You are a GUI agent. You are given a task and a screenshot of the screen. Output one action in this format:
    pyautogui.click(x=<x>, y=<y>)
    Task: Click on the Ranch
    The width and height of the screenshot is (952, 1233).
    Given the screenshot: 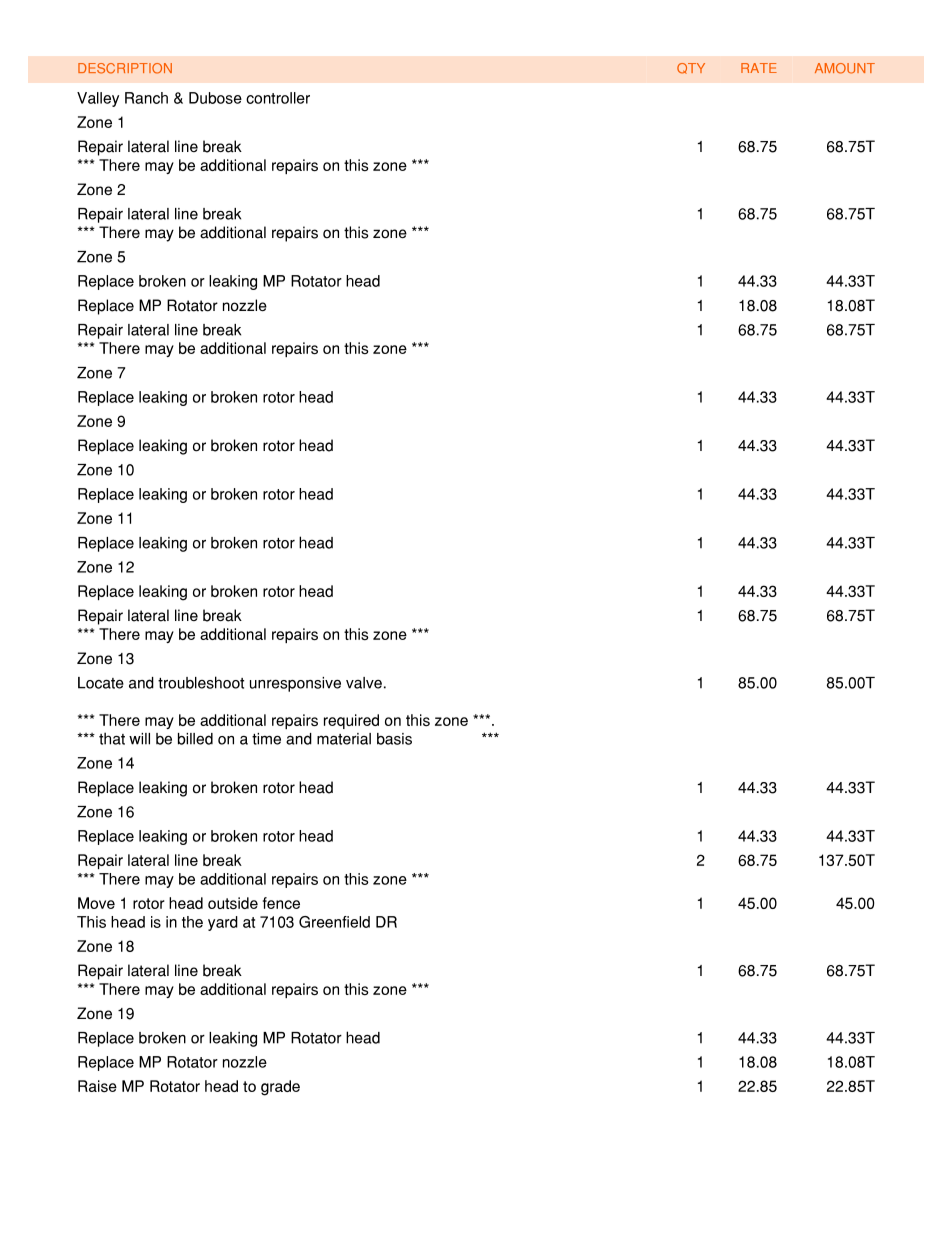 What is the action you would take?
    pyautogui.click(x=146, y=98)
